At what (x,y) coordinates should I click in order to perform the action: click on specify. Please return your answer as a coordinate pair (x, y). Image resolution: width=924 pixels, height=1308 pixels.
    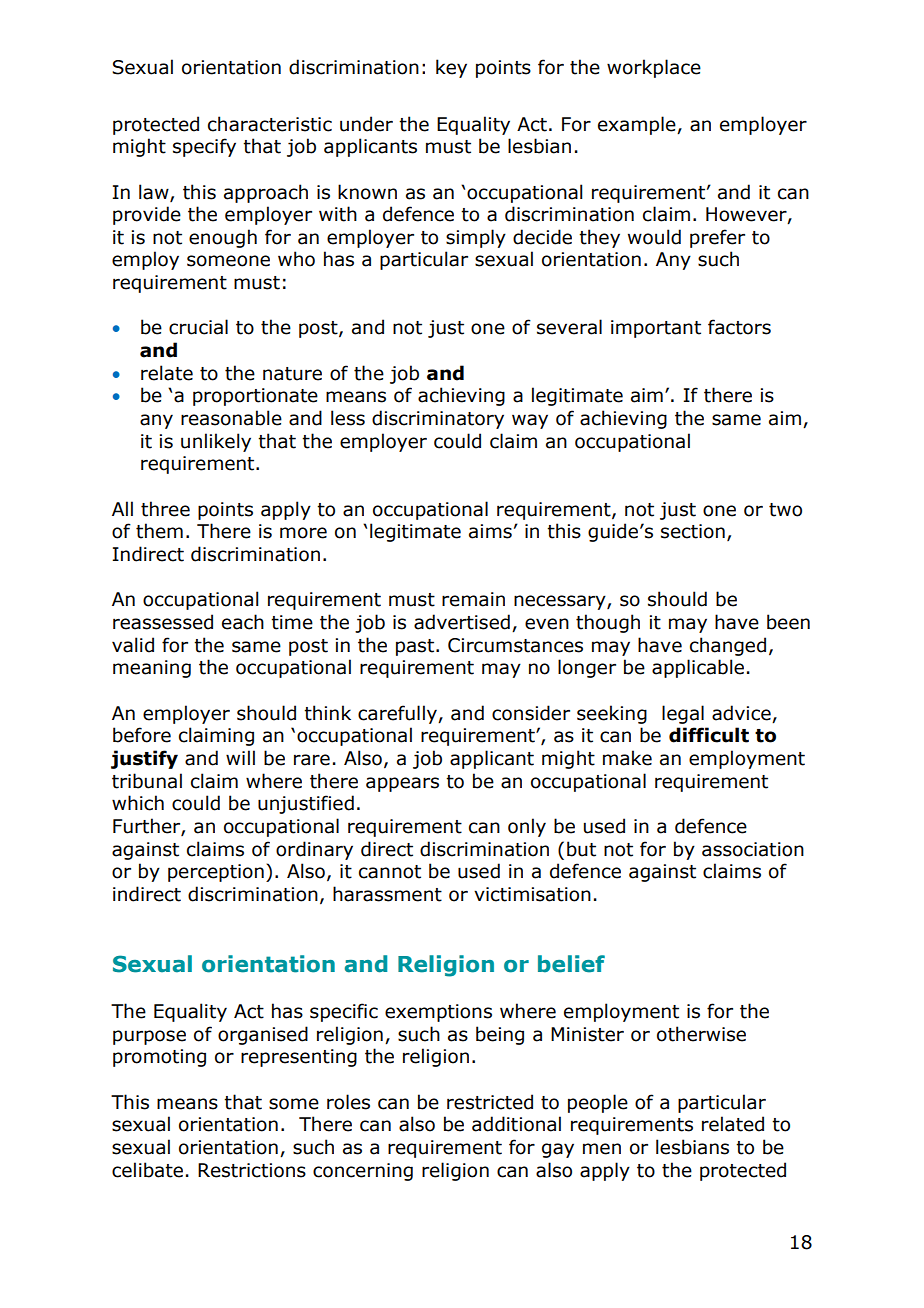
    Looking at the image, I should click on (204, 147).
